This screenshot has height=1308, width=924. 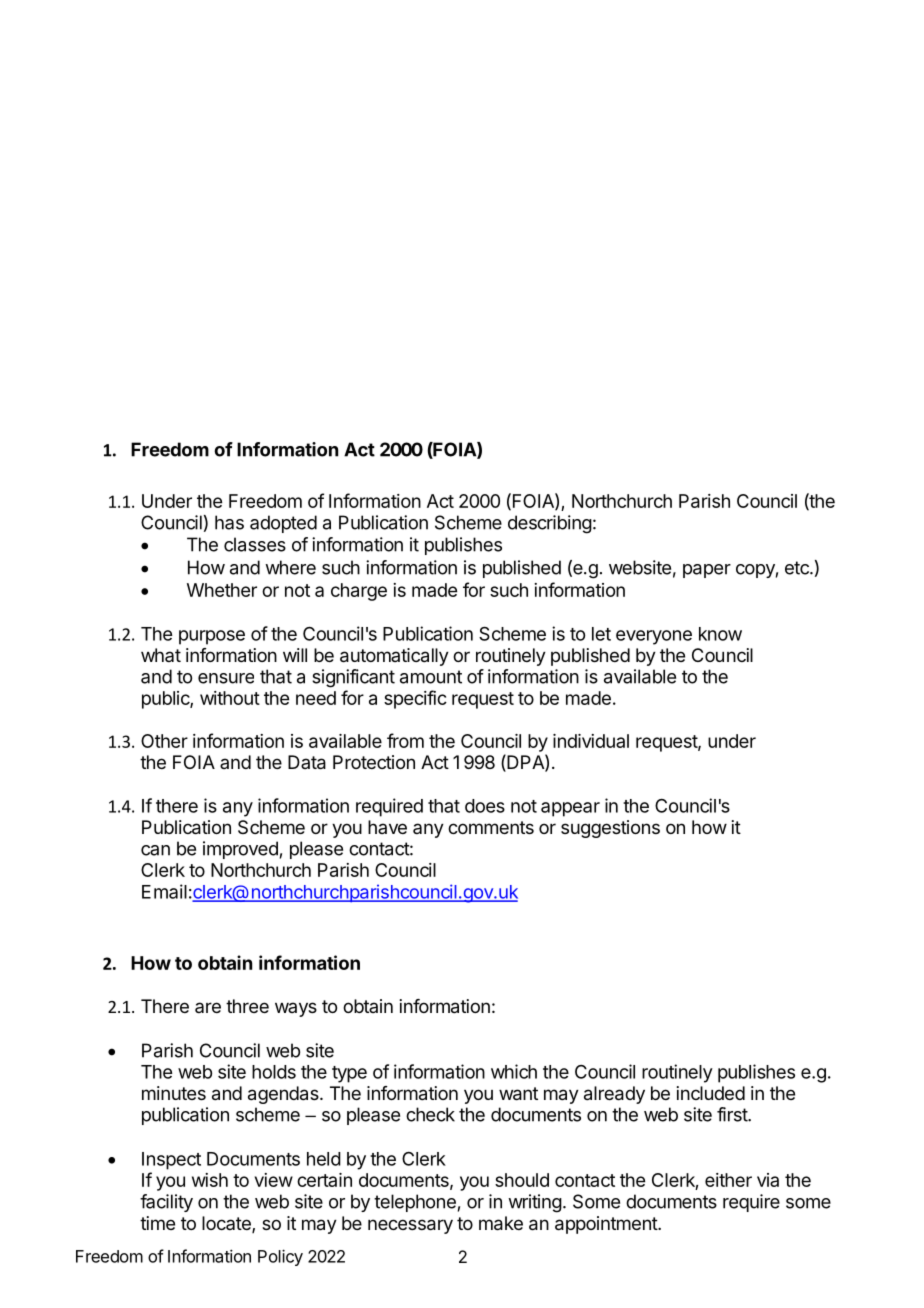 What do you see at coordinates (274, 1072) in the screenshot?
I see `holds` at bounding box center [274, 1072].
